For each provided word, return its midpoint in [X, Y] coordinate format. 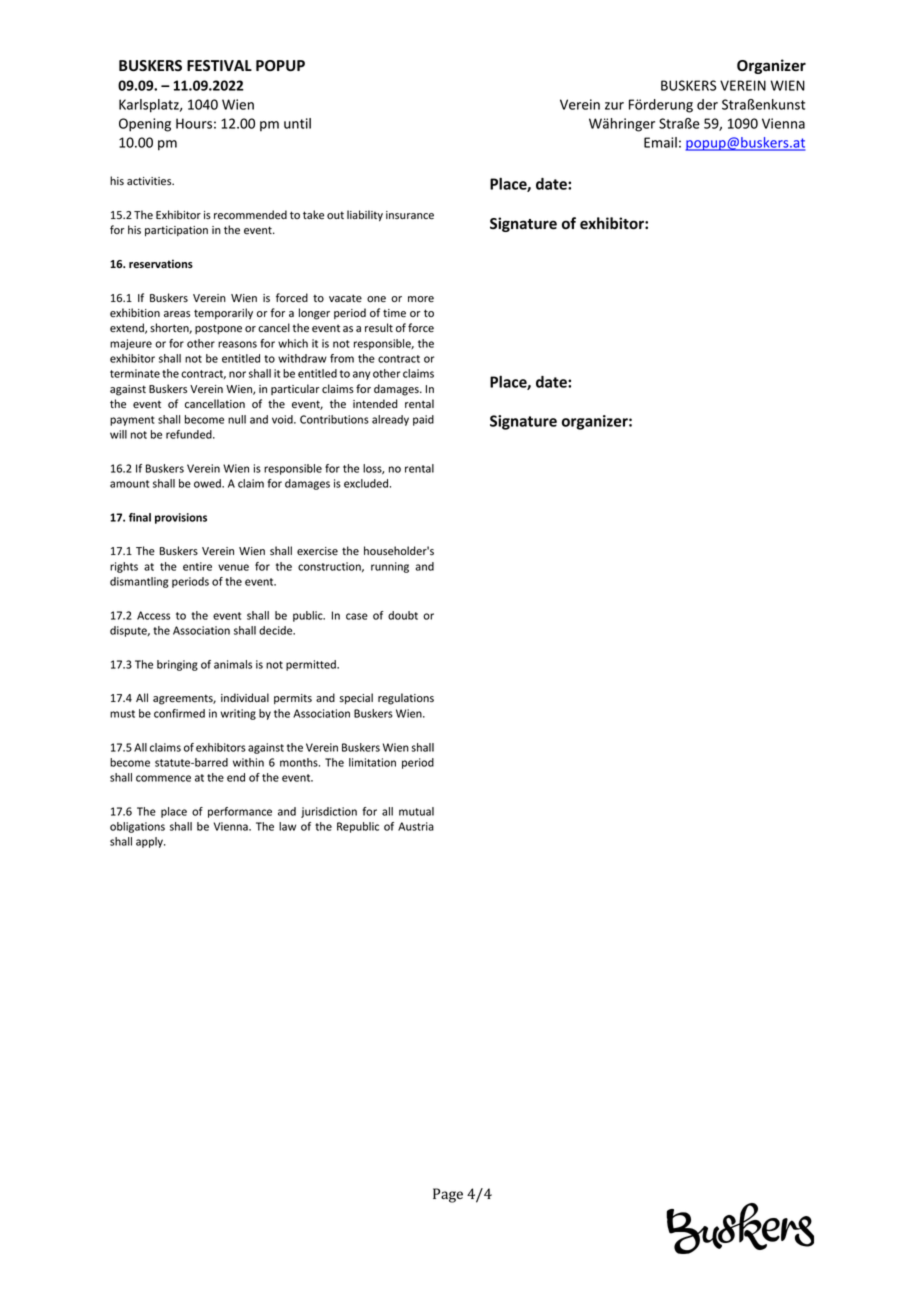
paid [423, 420]
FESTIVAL [219, 65]
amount [129, 484]
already [390, 420]
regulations [406, 699]
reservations [161, 263]
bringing [177, 665]
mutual [416, 811]
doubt [403, 615]
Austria [416, 826]
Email [660, 142]
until [297, 123]
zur [614, 106]
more [421, 299]
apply [150, 842]
